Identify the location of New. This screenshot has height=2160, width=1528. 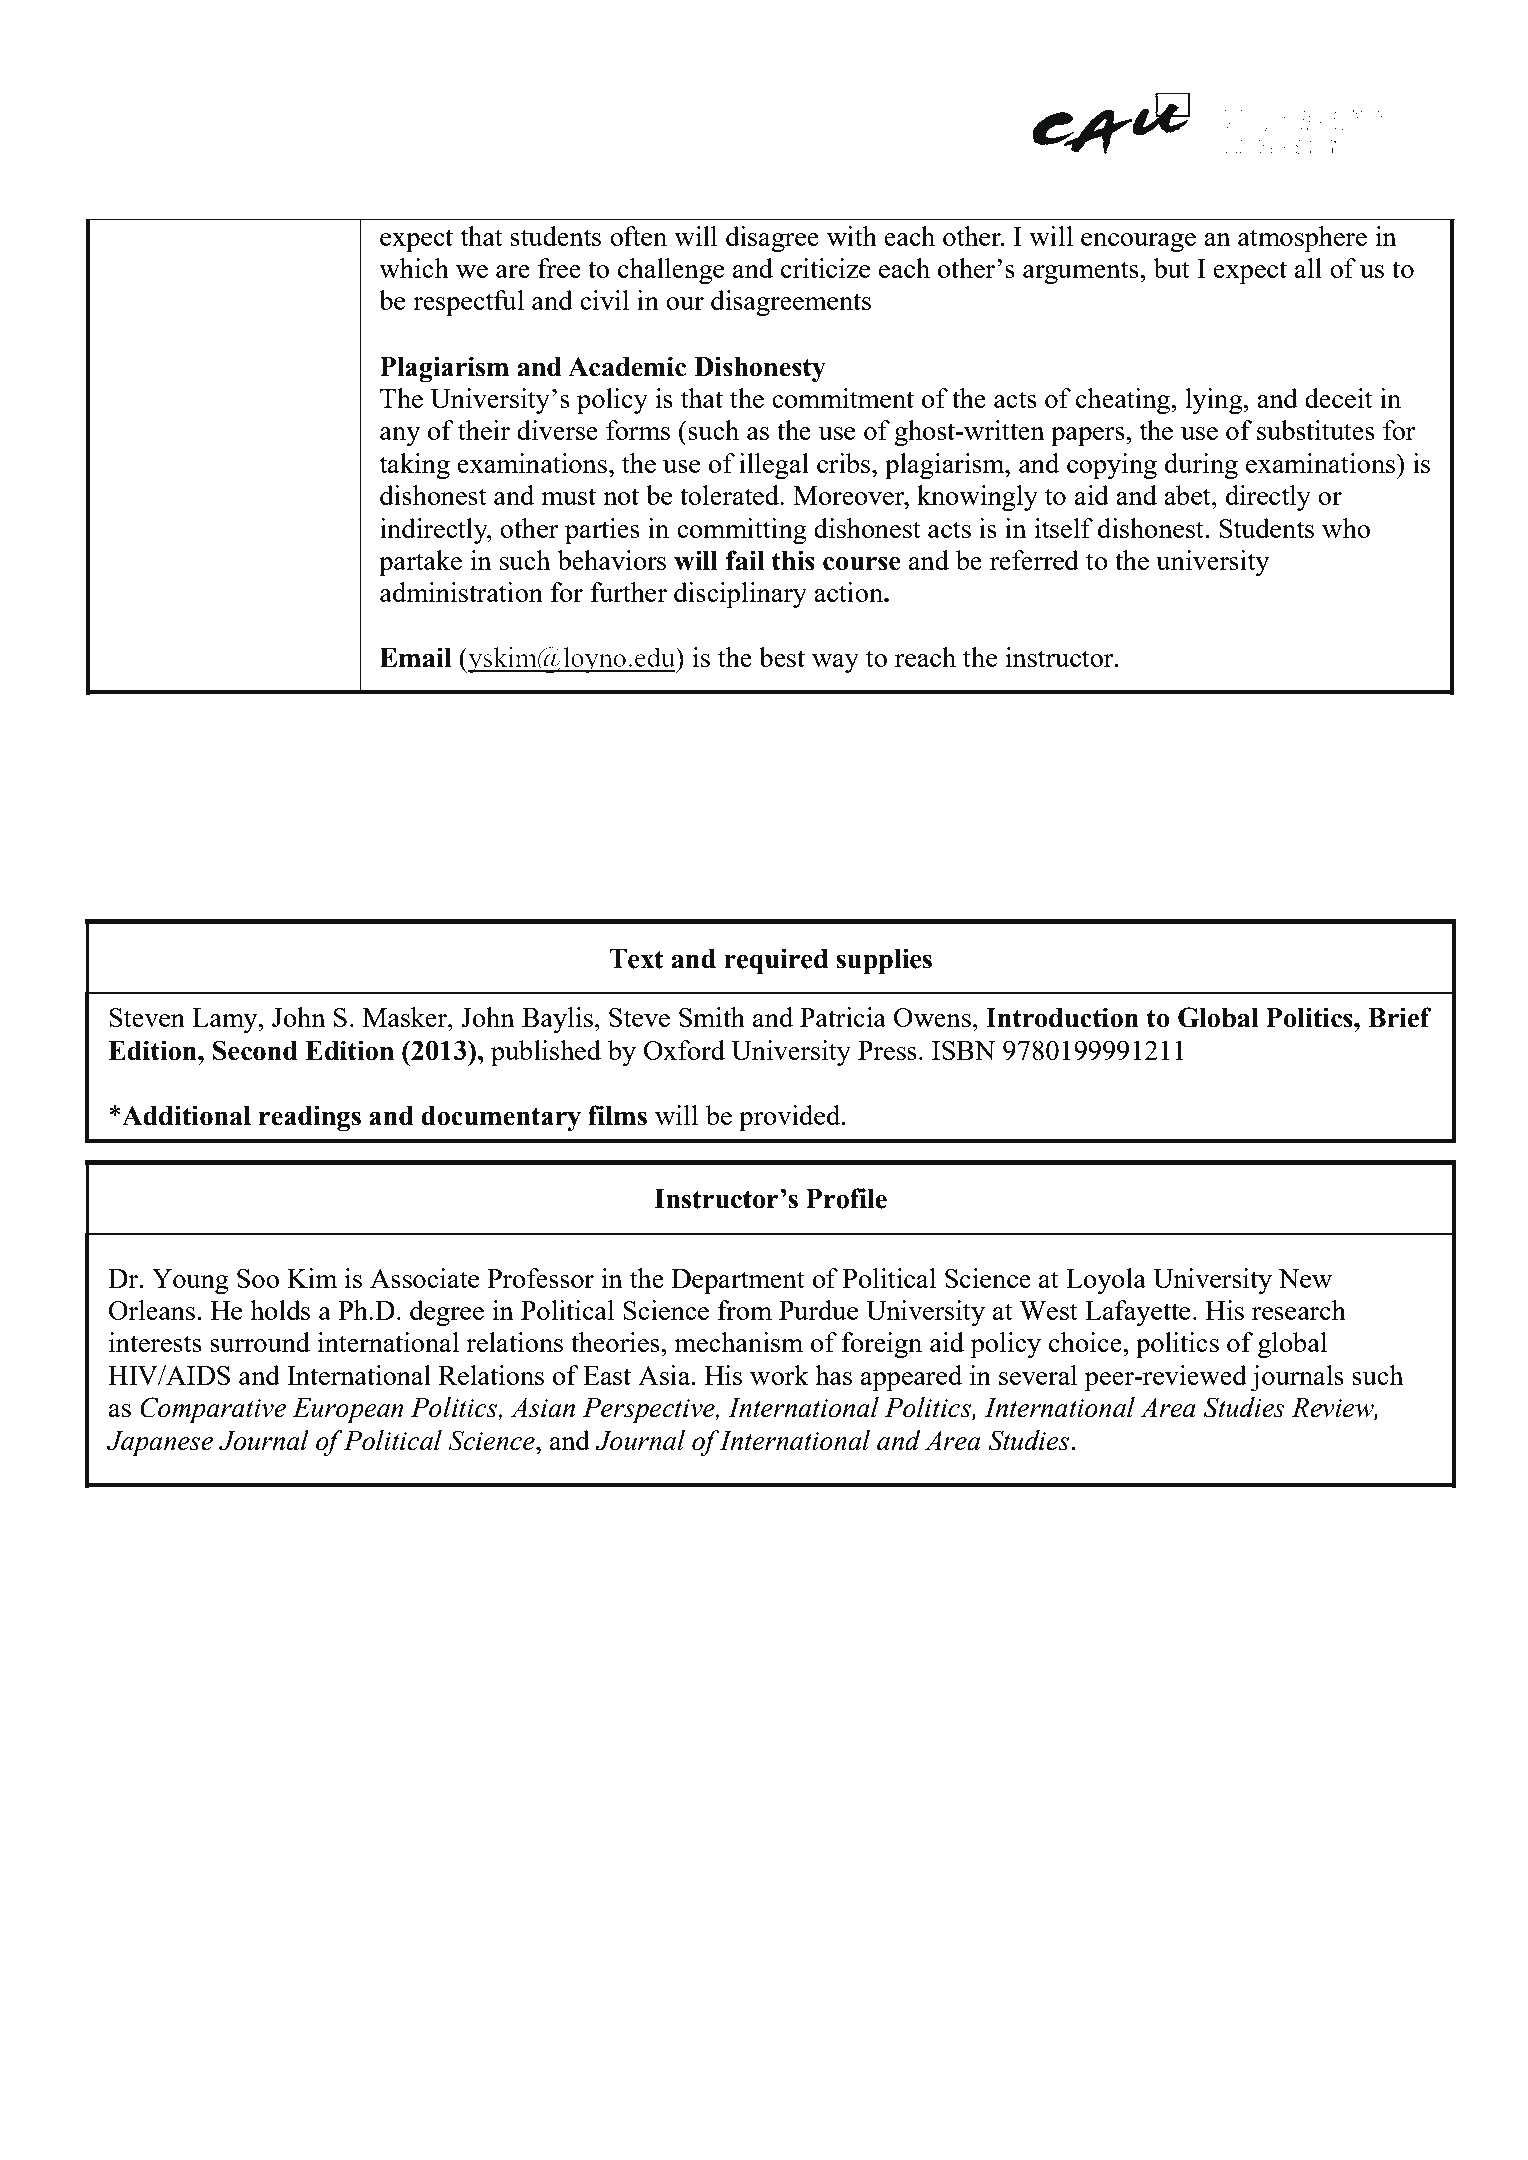
(1305, 1278).
